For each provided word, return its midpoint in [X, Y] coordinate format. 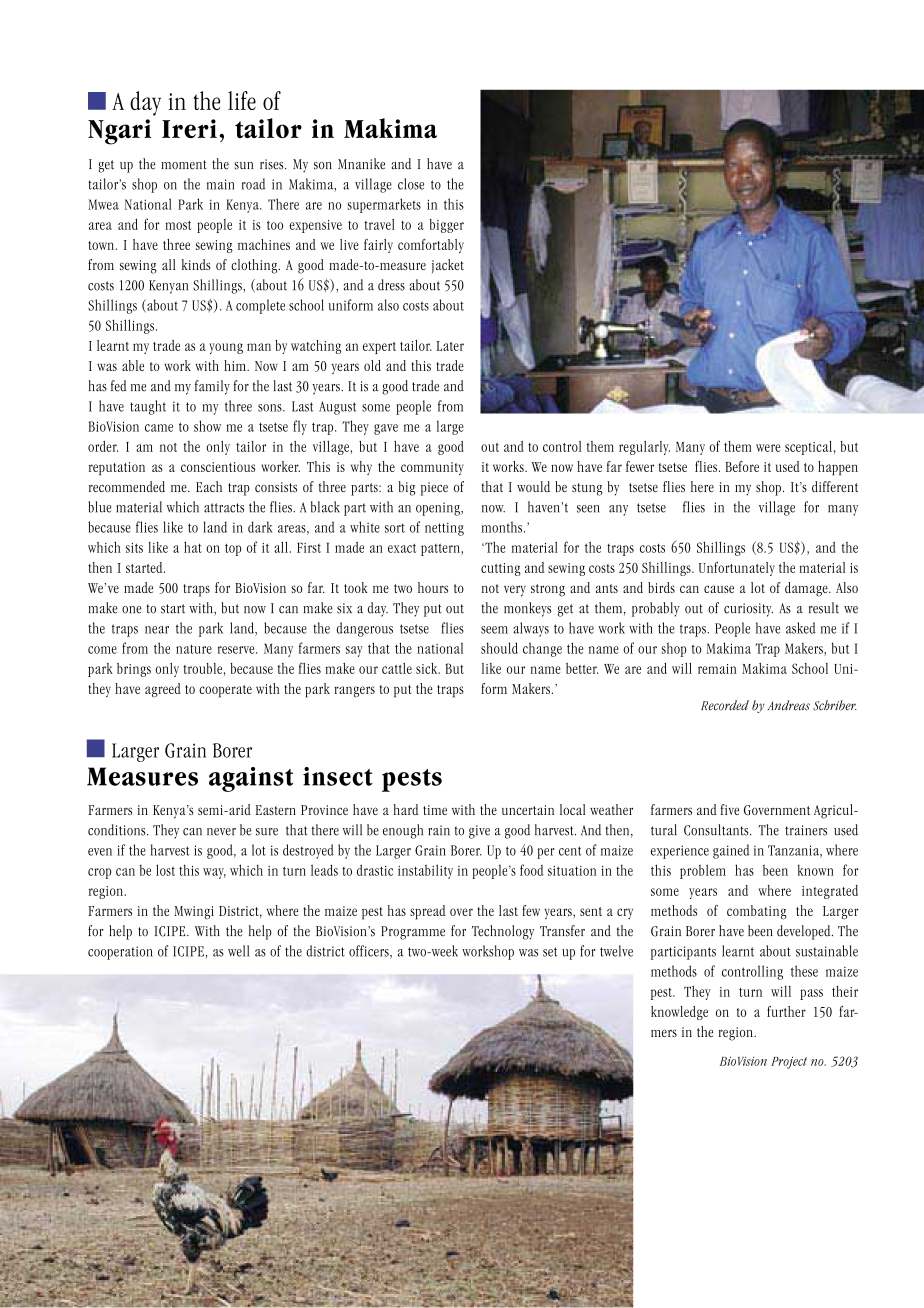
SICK [428, 668]
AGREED [163, 690]
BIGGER [447, 226]
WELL [238, 951]
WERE [768, 448]
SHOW [207, 426]
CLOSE [411, 184]
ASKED [801, 628]
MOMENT [184, 165]
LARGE [450, 428]
